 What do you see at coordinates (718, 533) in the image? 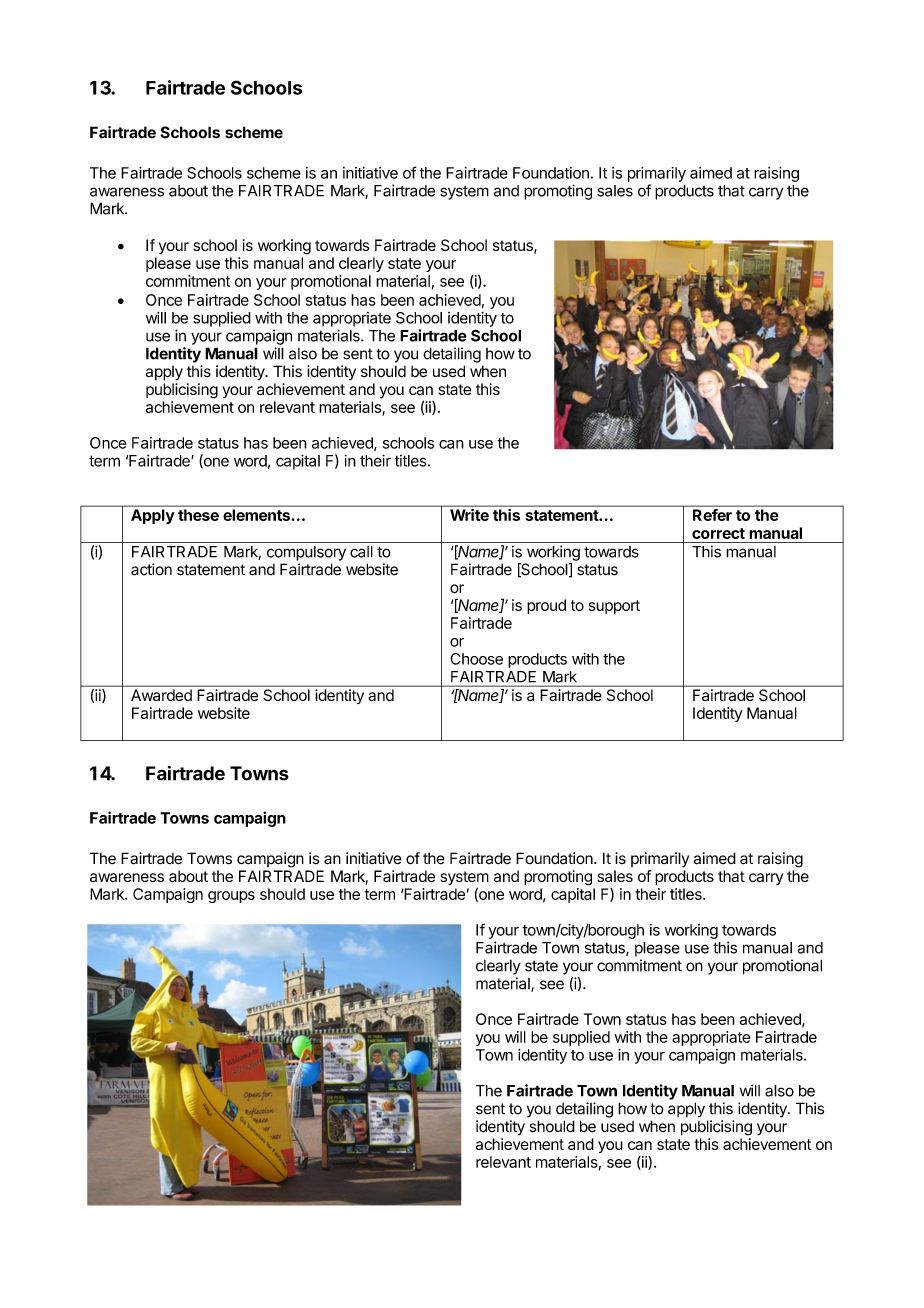
I see `correct` at bounding box center [718, 533].
